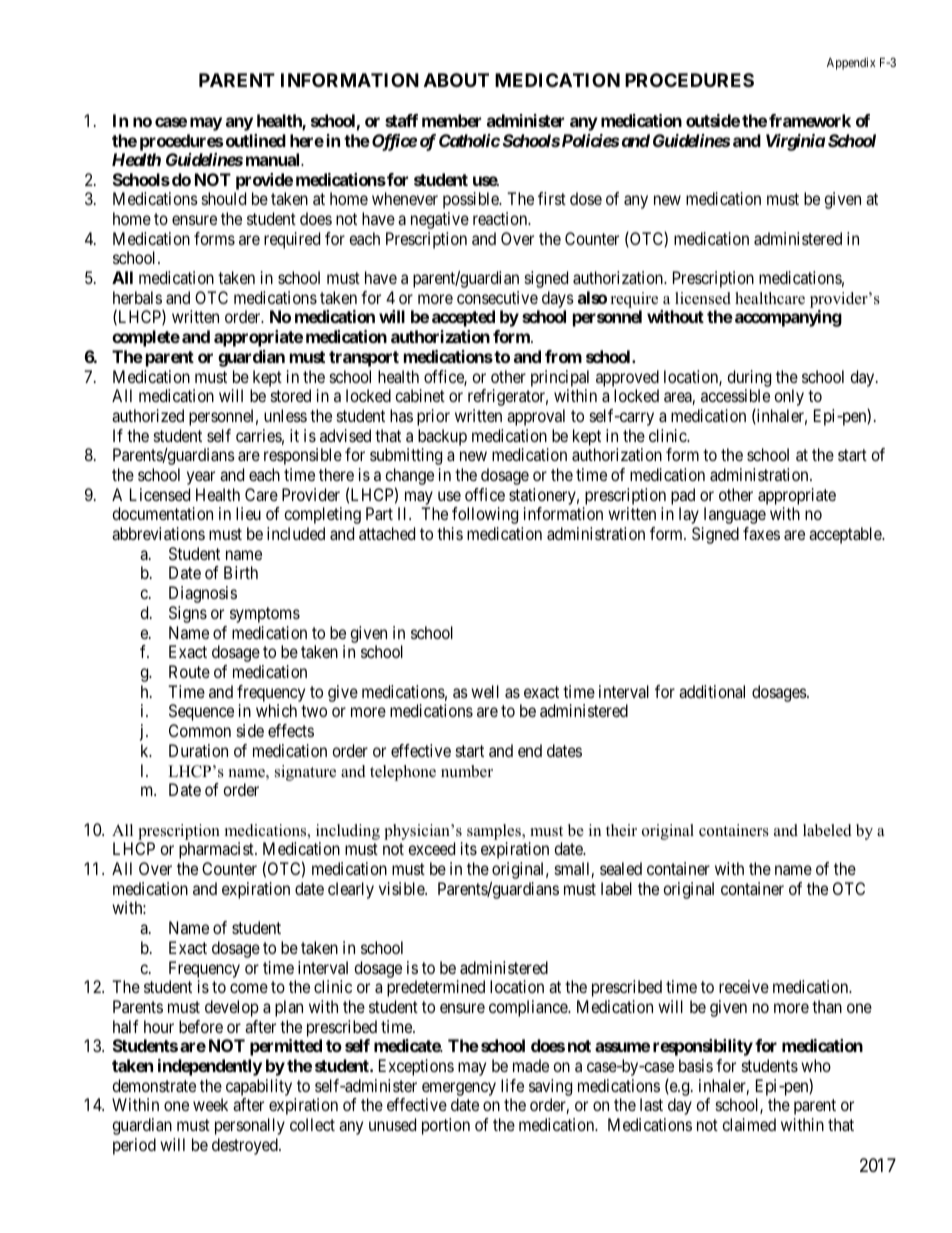  I want to click on emergency, so click(459, 1089).
